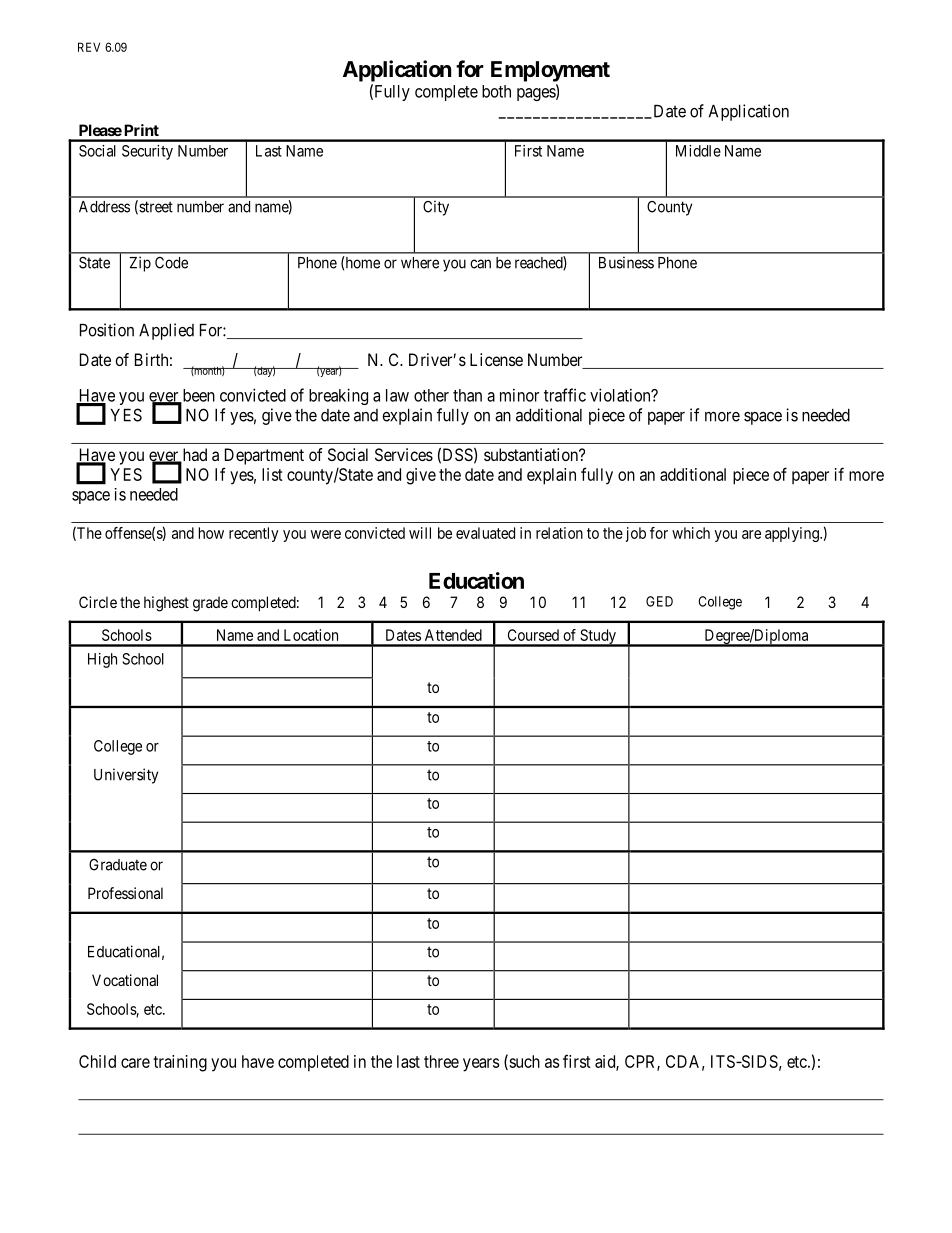 Image resolution: width=952 pixels, height=1233 pixels. I want to click on three, so click(441, 1061).
